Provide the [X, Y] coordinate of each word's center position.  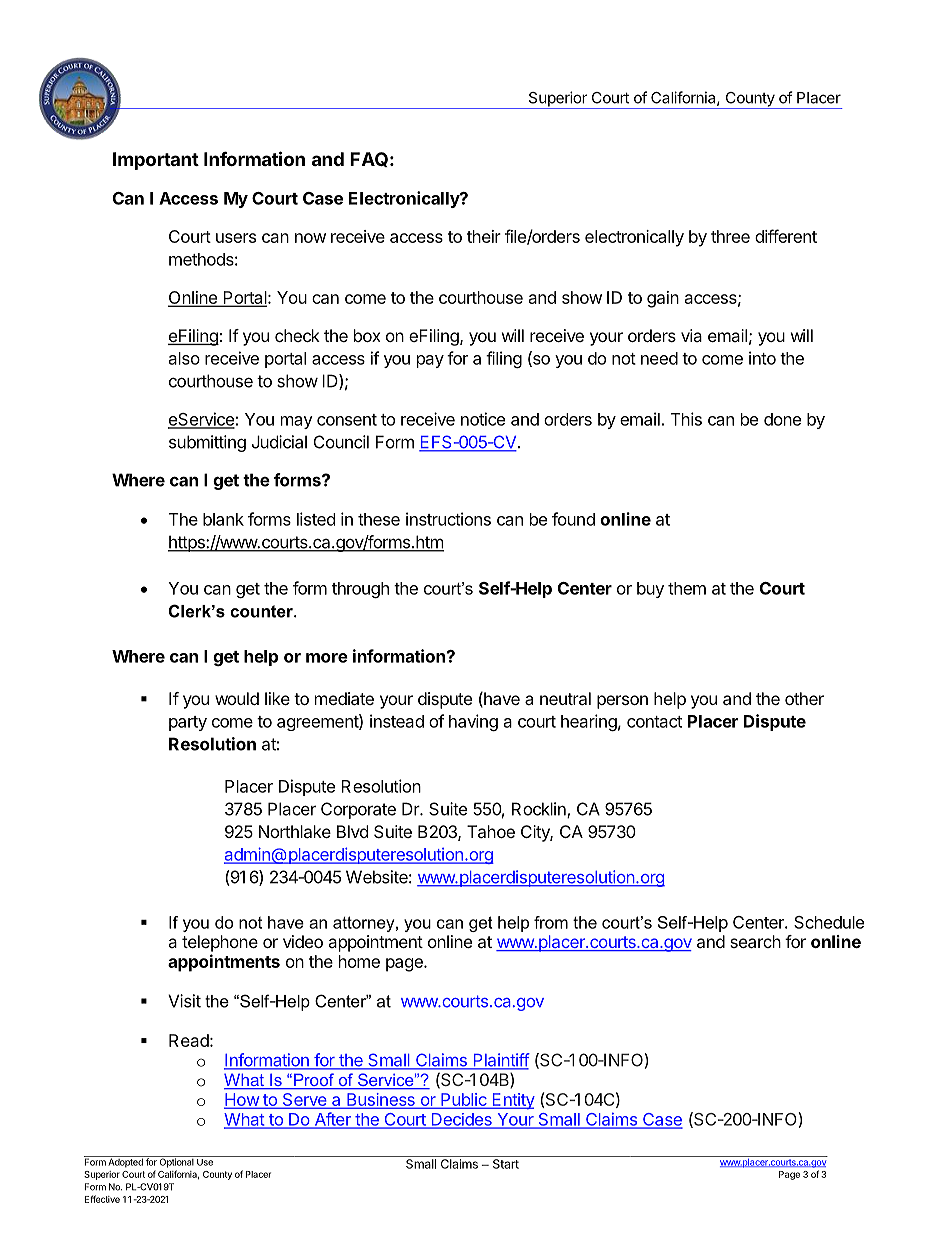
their [484, 236]
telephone [220, 943]
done [782, 419]
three [730, 236]
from [551, 922]
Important [156, 161]
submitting [207, 443]
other [804, 698]
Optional [177, 1162]
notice [483, 419]
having [473, 722]
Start [506, 1164]
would [237, 698]
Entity [512, 1101]
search [755, 941]
